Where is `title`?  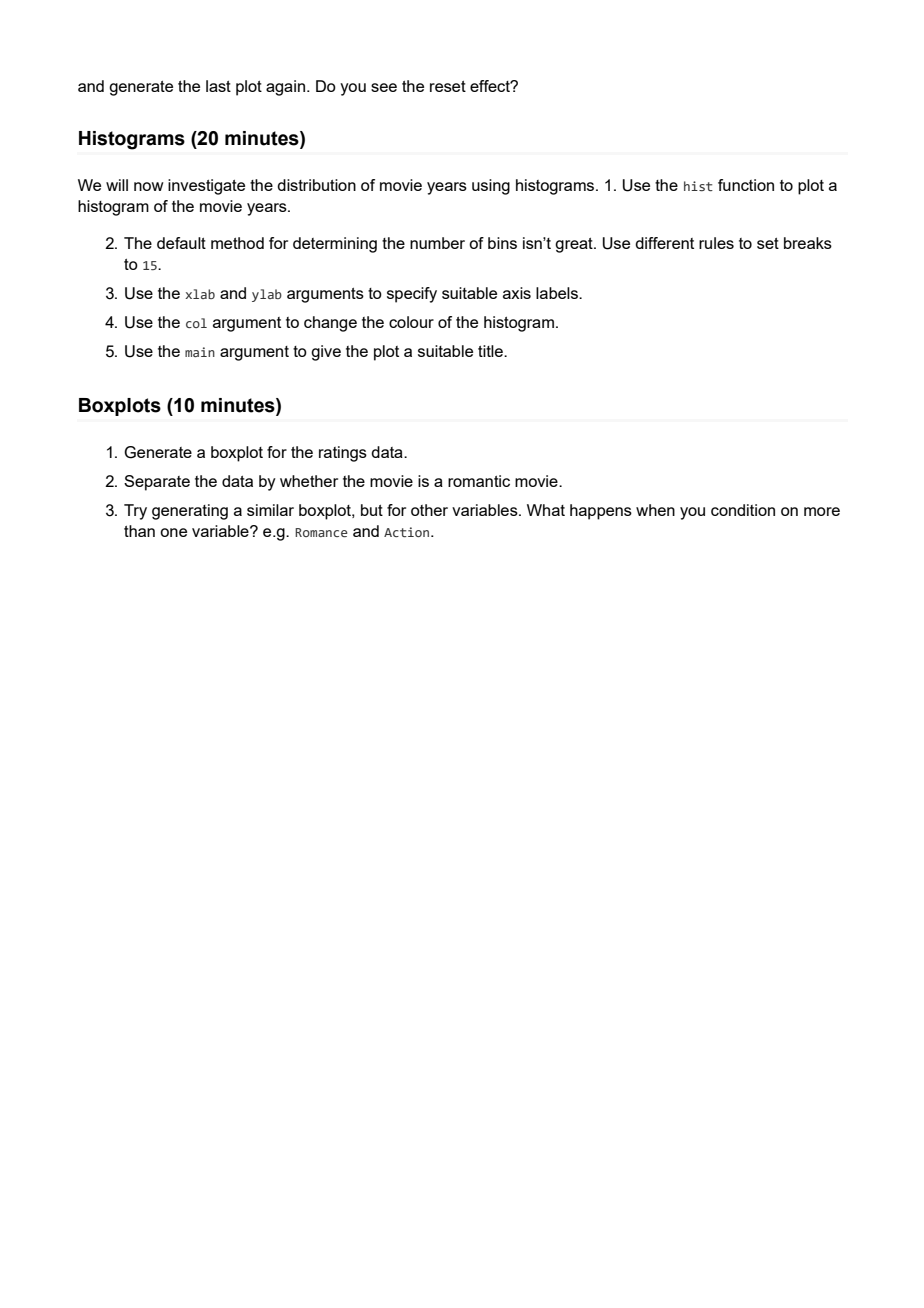 title is located at coordinates (491, 351).
